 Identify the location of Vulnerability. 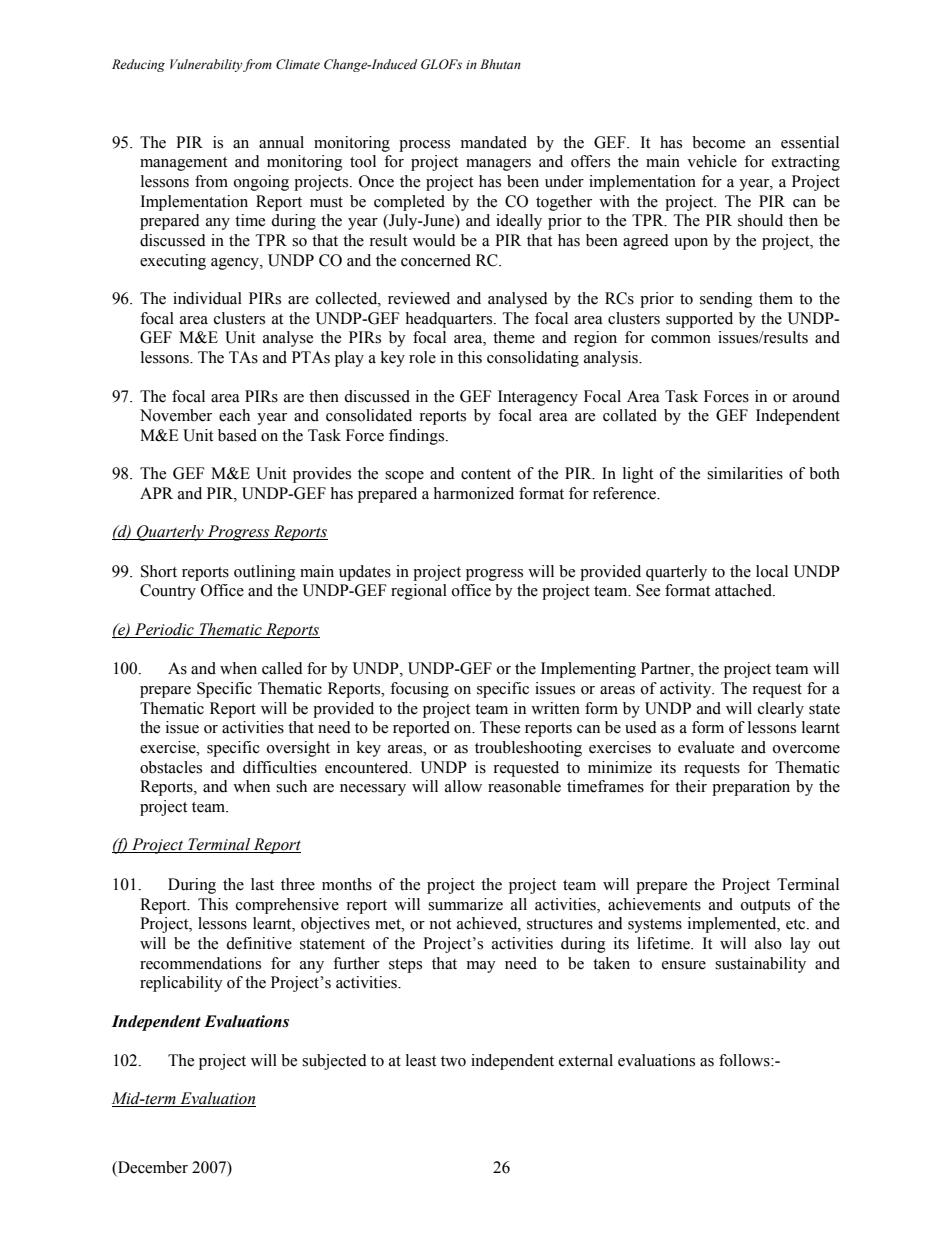
(206, 65).
